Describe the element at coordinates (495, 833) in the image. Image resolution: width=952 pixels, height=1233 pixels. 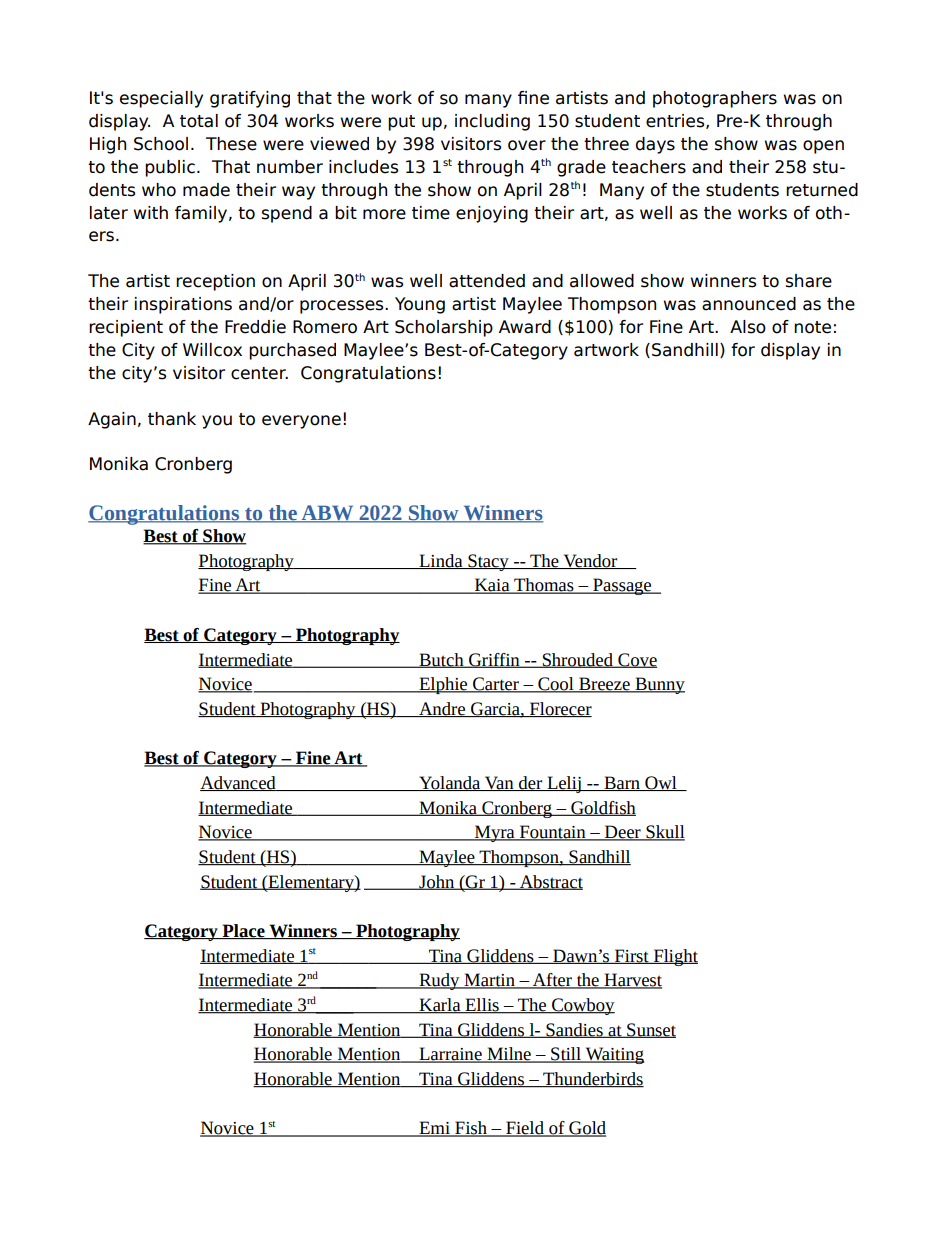
I see `Myra` at that location.
